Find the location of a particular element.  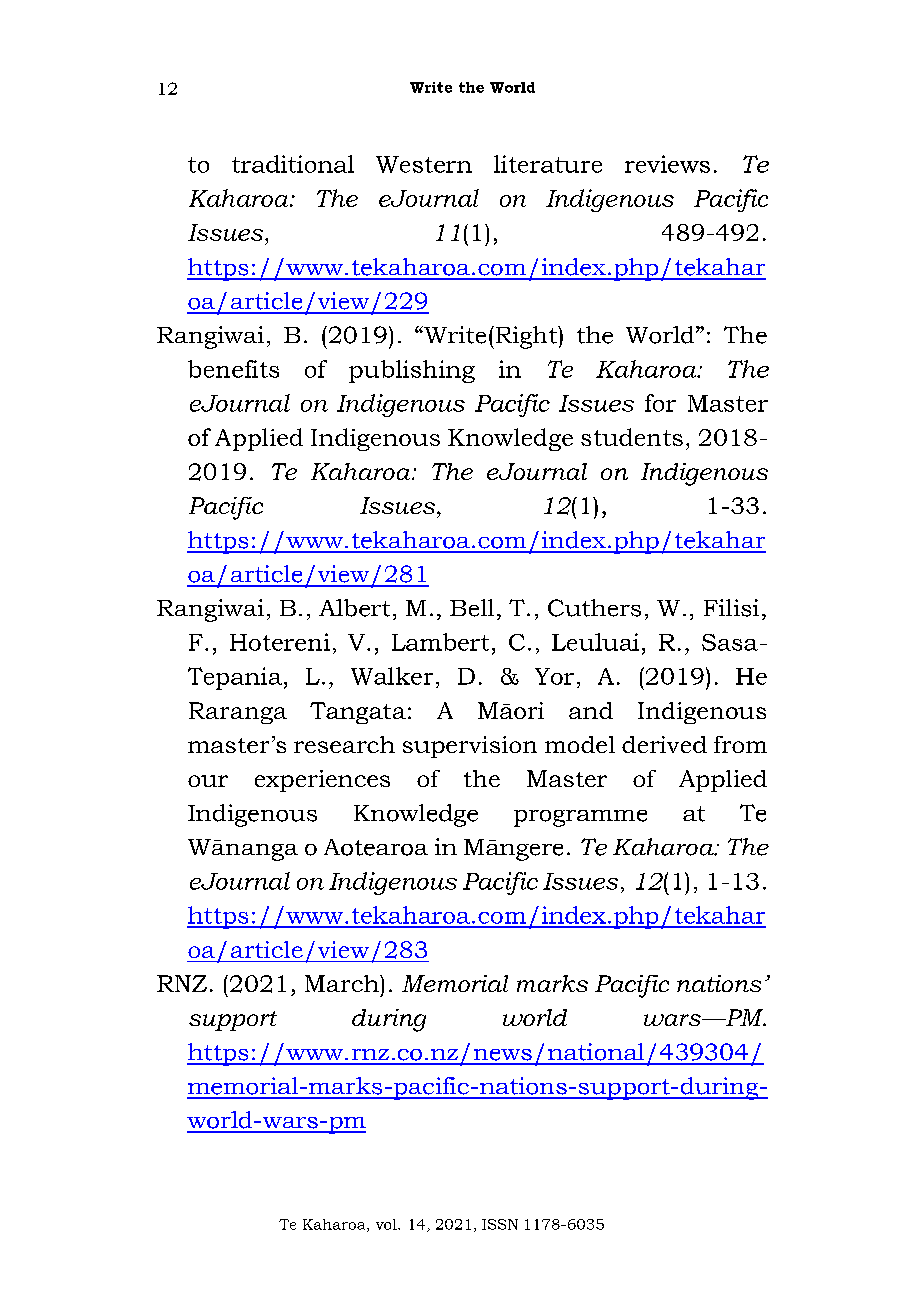

for is located at coordinates (660, 403).
